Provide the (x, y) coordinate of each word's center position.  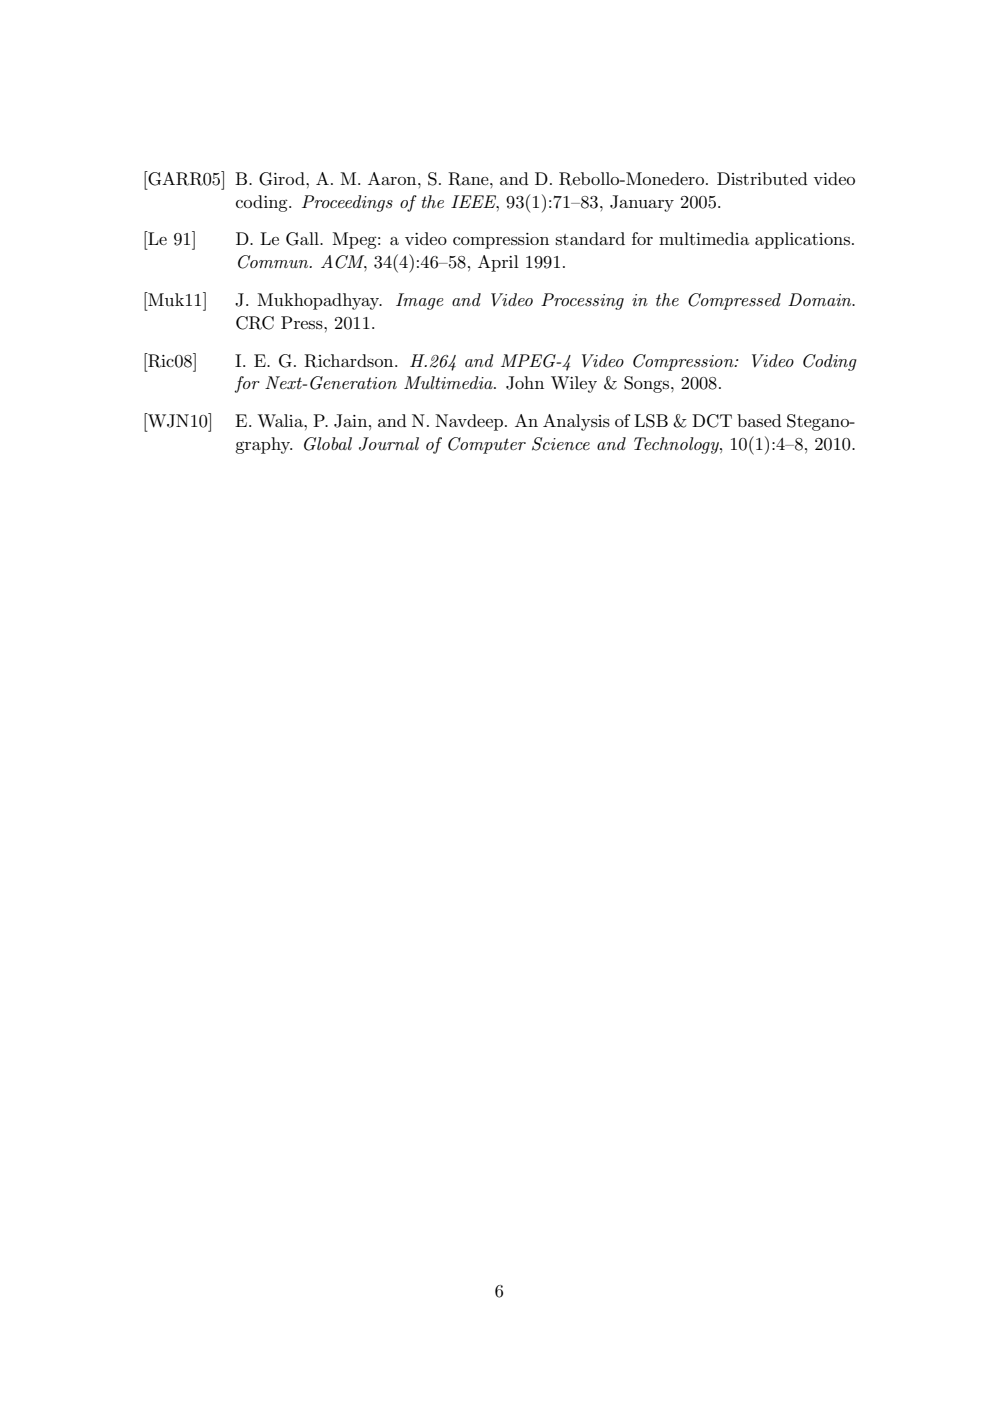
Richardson (350, 361)
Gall (303, 239)
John (525, 383)
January (642, 203)
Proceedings (347, 203)
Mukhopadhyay (319, 301)
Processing (582, 301)
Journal (389, 444)
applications (802, 240)
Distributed (762, 179)
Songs (648, 384)
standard (590, 238)
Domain (821, 299)
